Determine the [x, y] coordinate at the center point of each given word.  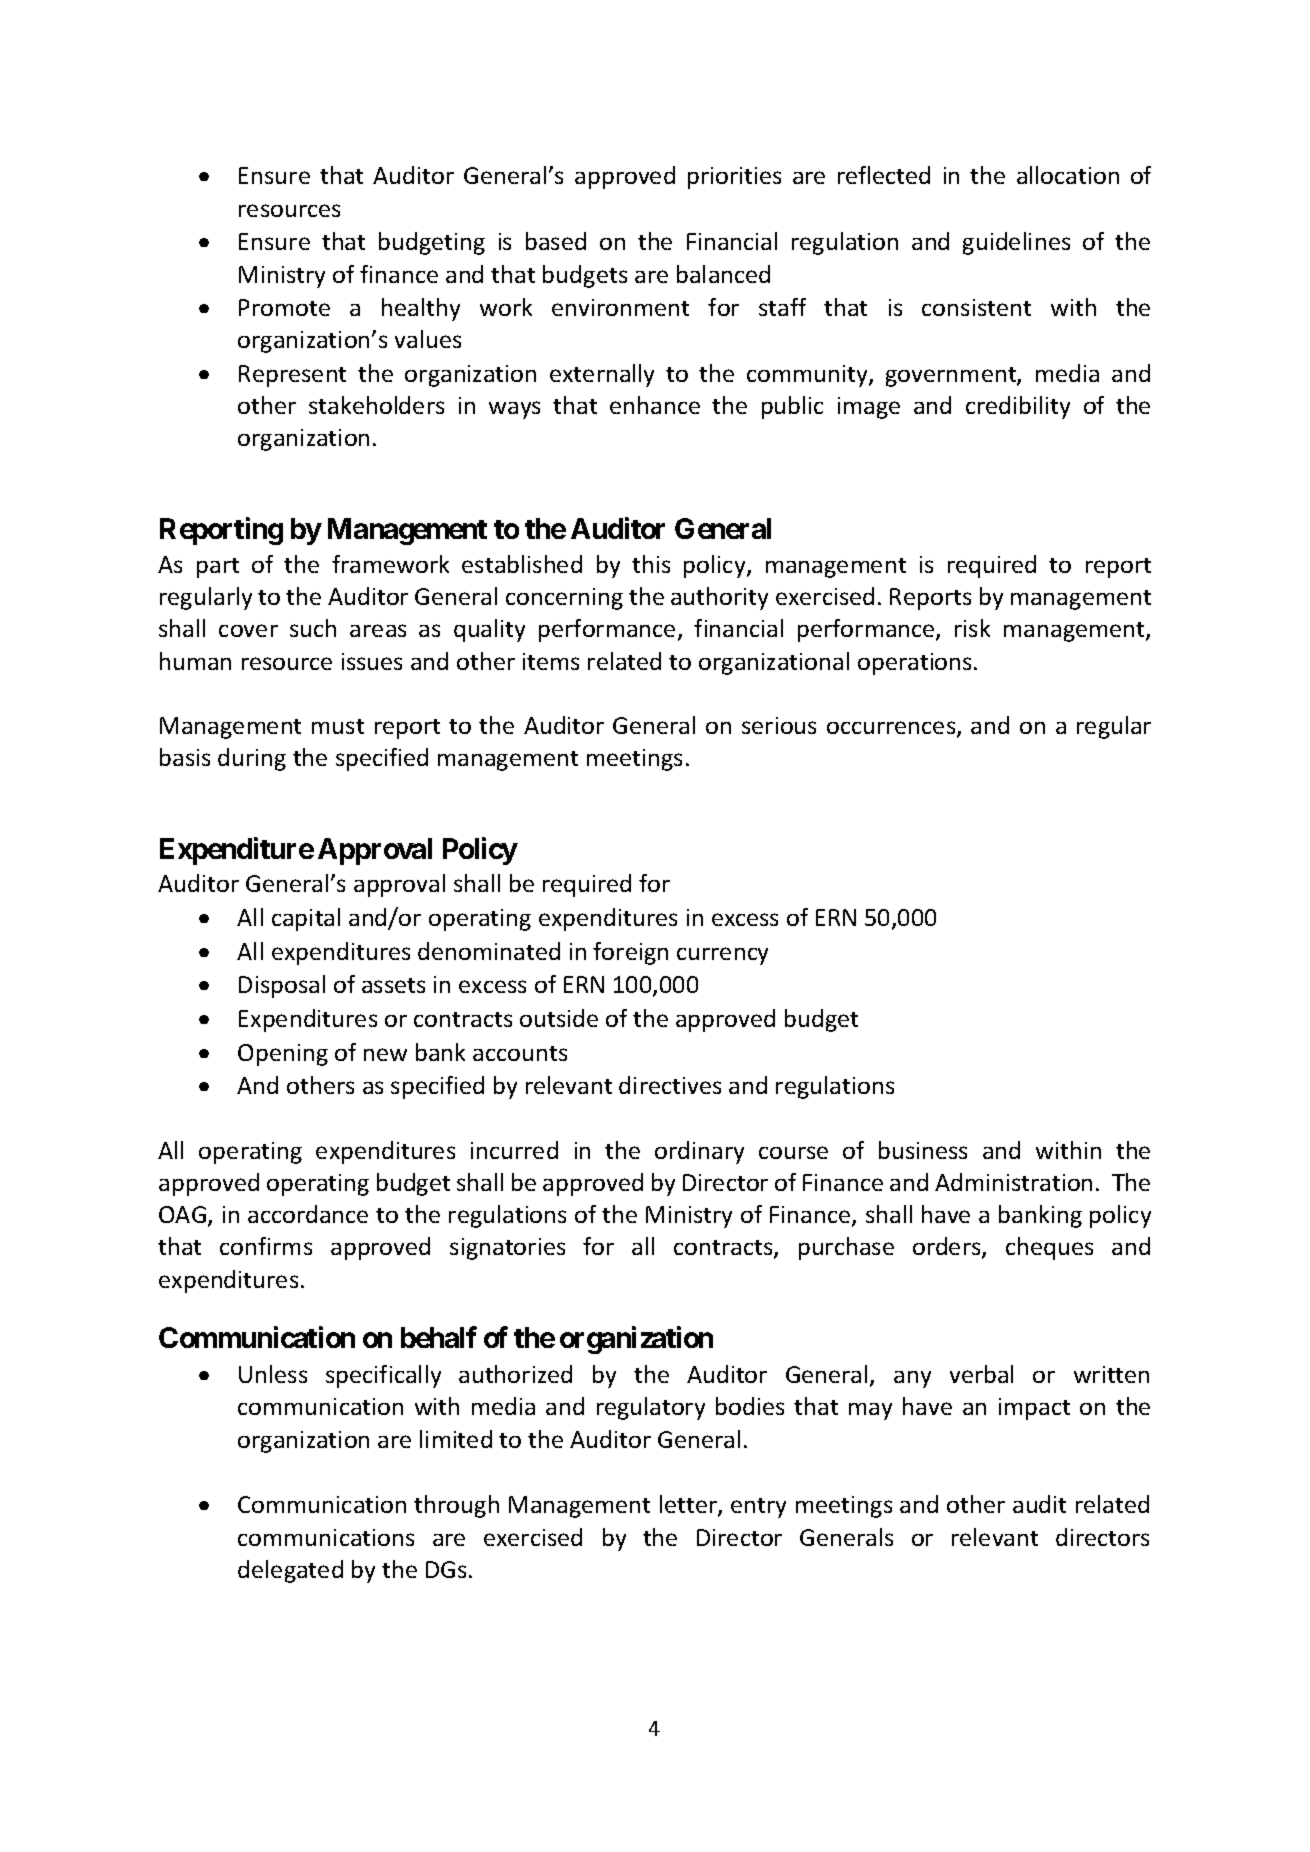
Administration [1013, 1182]
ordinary [699, 1152]
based [556, 241]
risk [972, 628]
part [218, 568]
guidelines [1016, 243]
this [651, 564]
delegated [290, 1571]
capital [306, 919]
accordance [308, 1214]
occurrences [892, 729]
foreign [630, 953]
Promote [284, 307]
